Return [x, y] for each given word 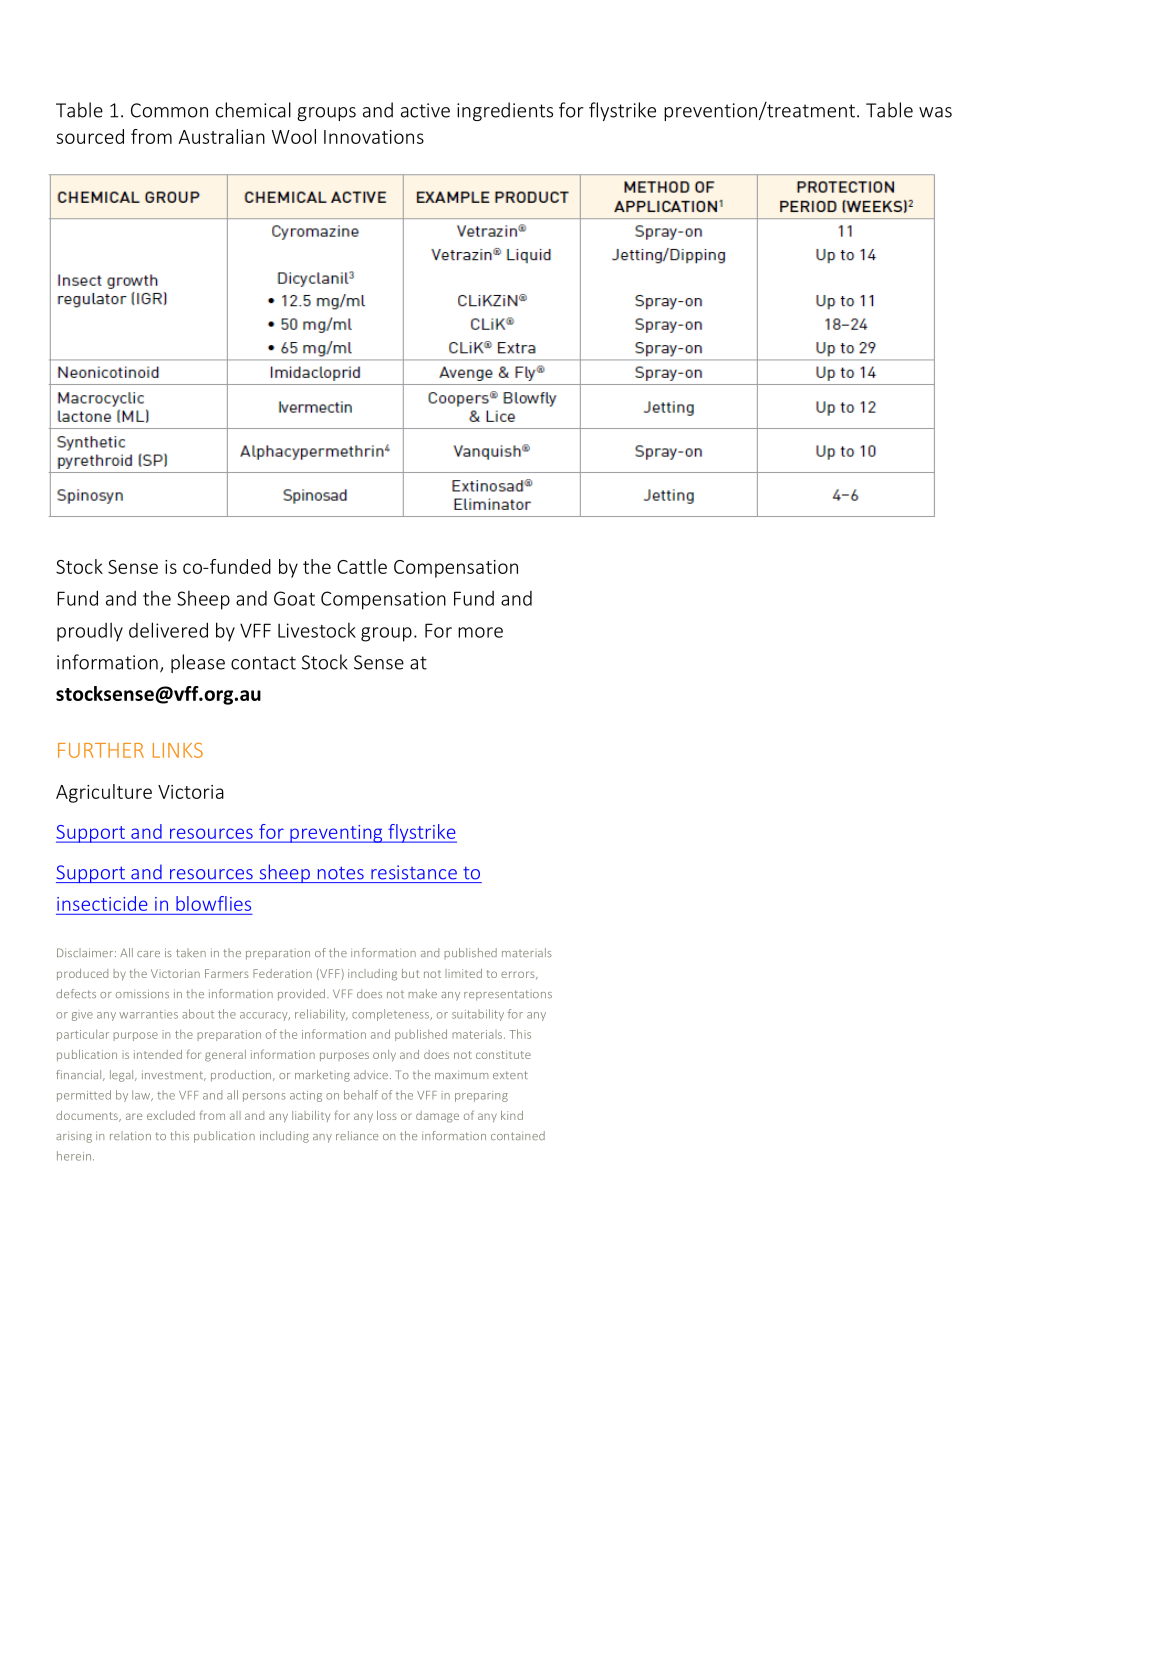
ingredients [505, 111]
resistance [414, 872]
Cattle [362, 566]
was [935, 112]
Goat [294, 598]
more [480, 632]
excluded [171, 1115]
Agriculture [104, 793]
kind [512, 1115]
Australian [221, 136]
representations [508, 995]
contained [518, 1135]
